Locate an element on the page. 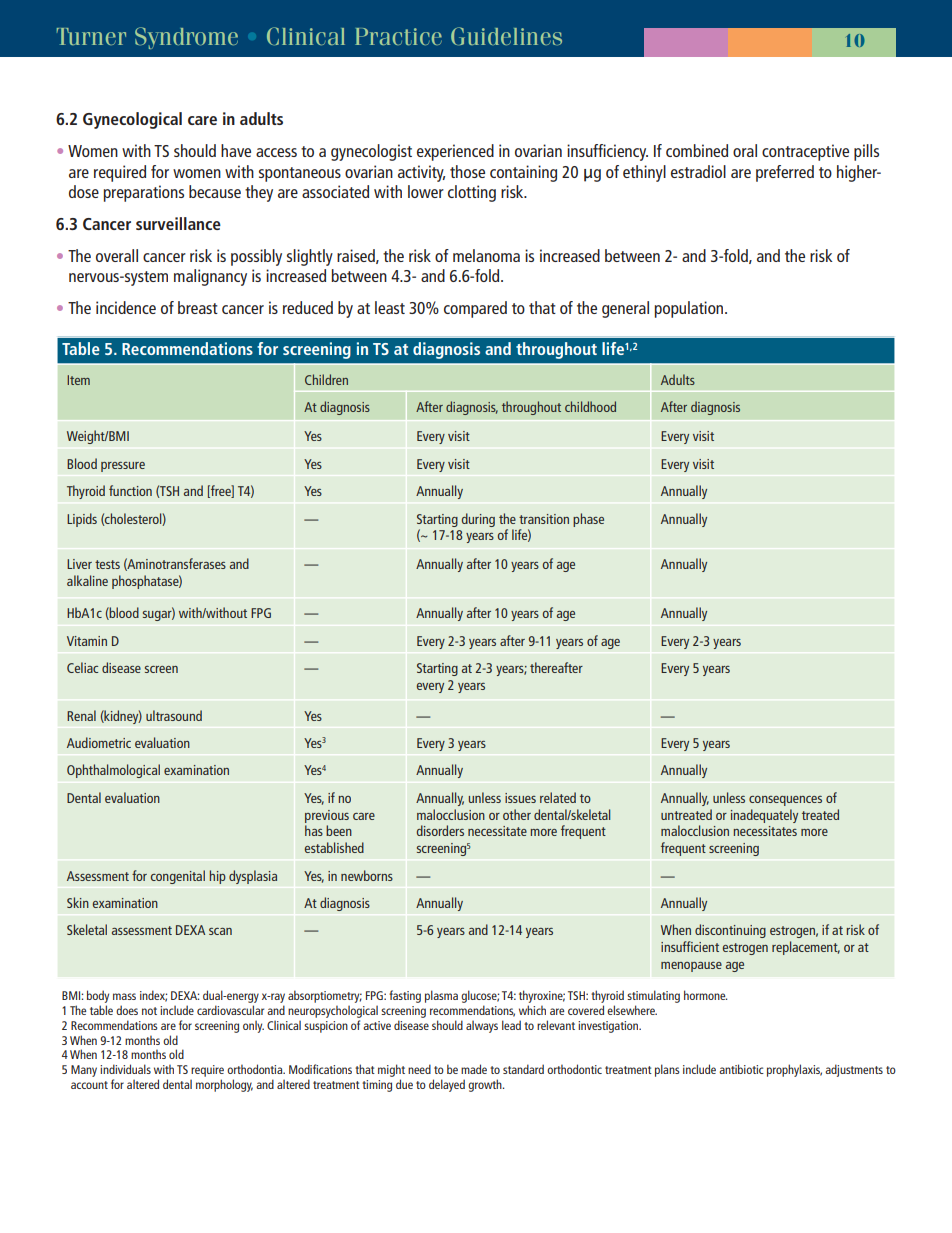  morphology is located at coordinates (224, 1085).
